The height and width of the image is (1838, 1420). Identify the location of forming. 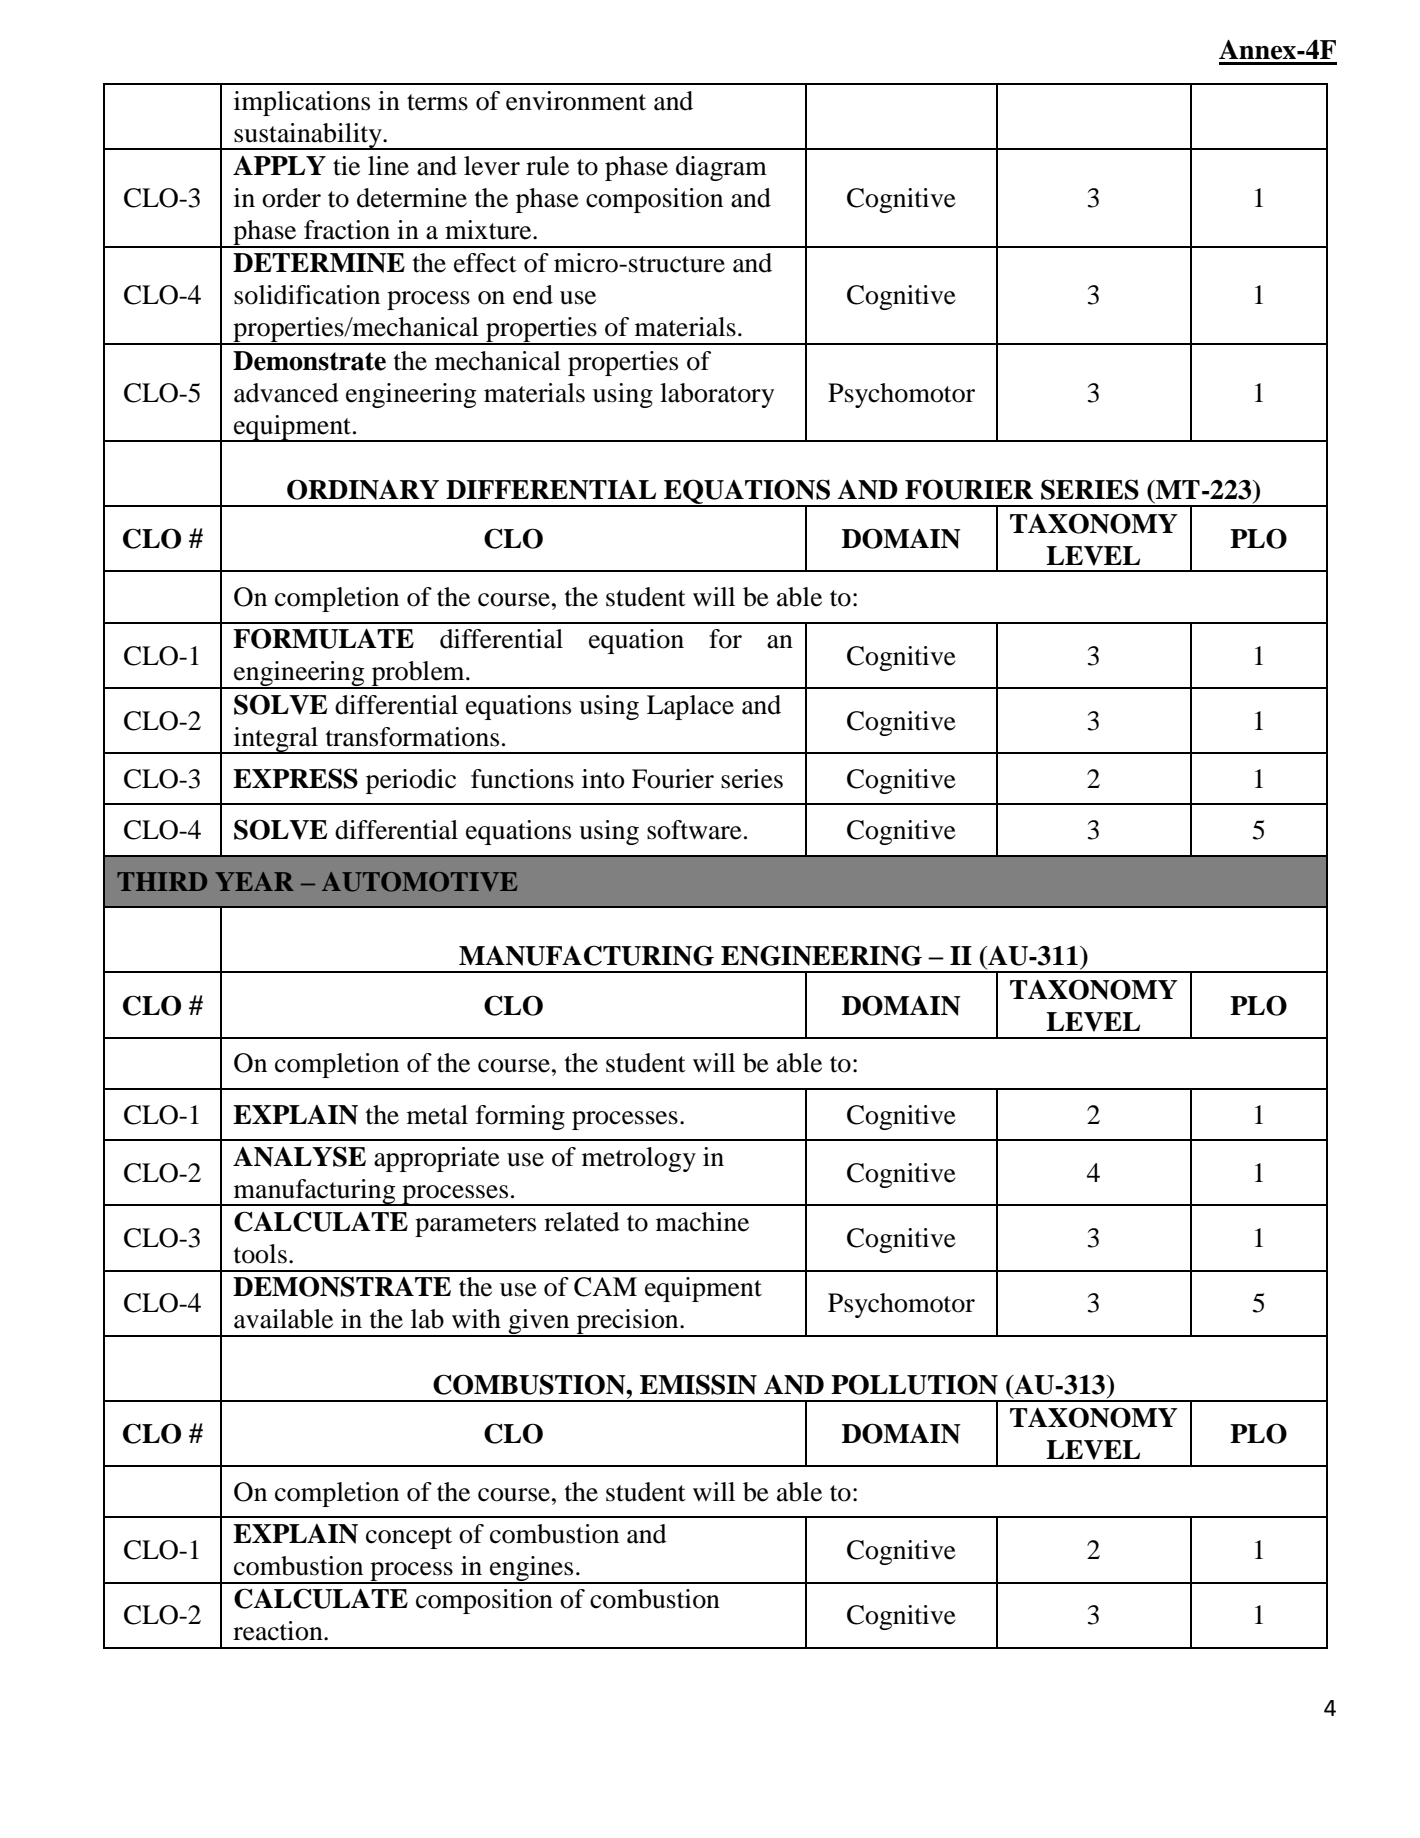
(520, 1117).
